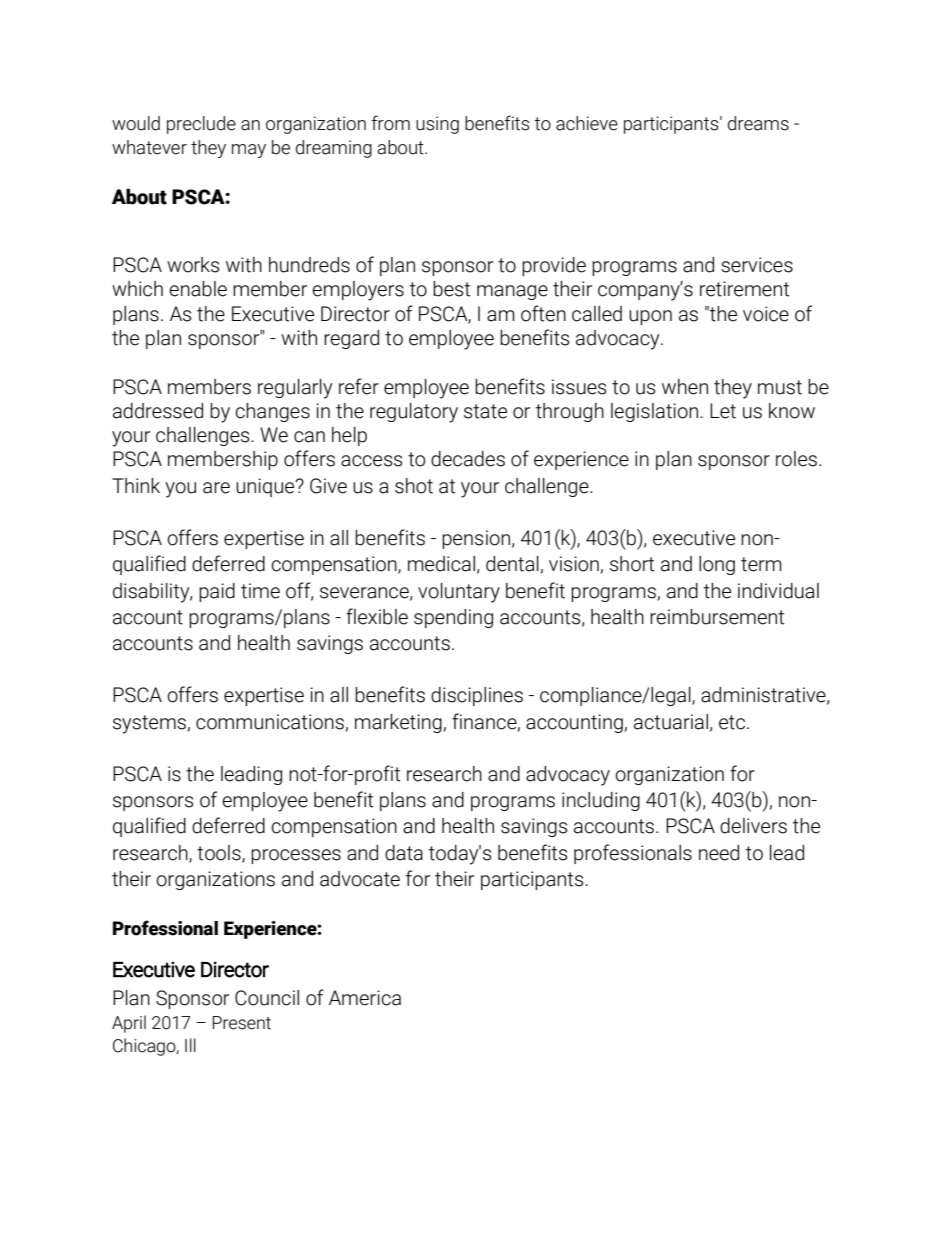  What do you see at coordinates (732, 722) in the screenshot?
I see `etc` at bounding box center [732, 722].
